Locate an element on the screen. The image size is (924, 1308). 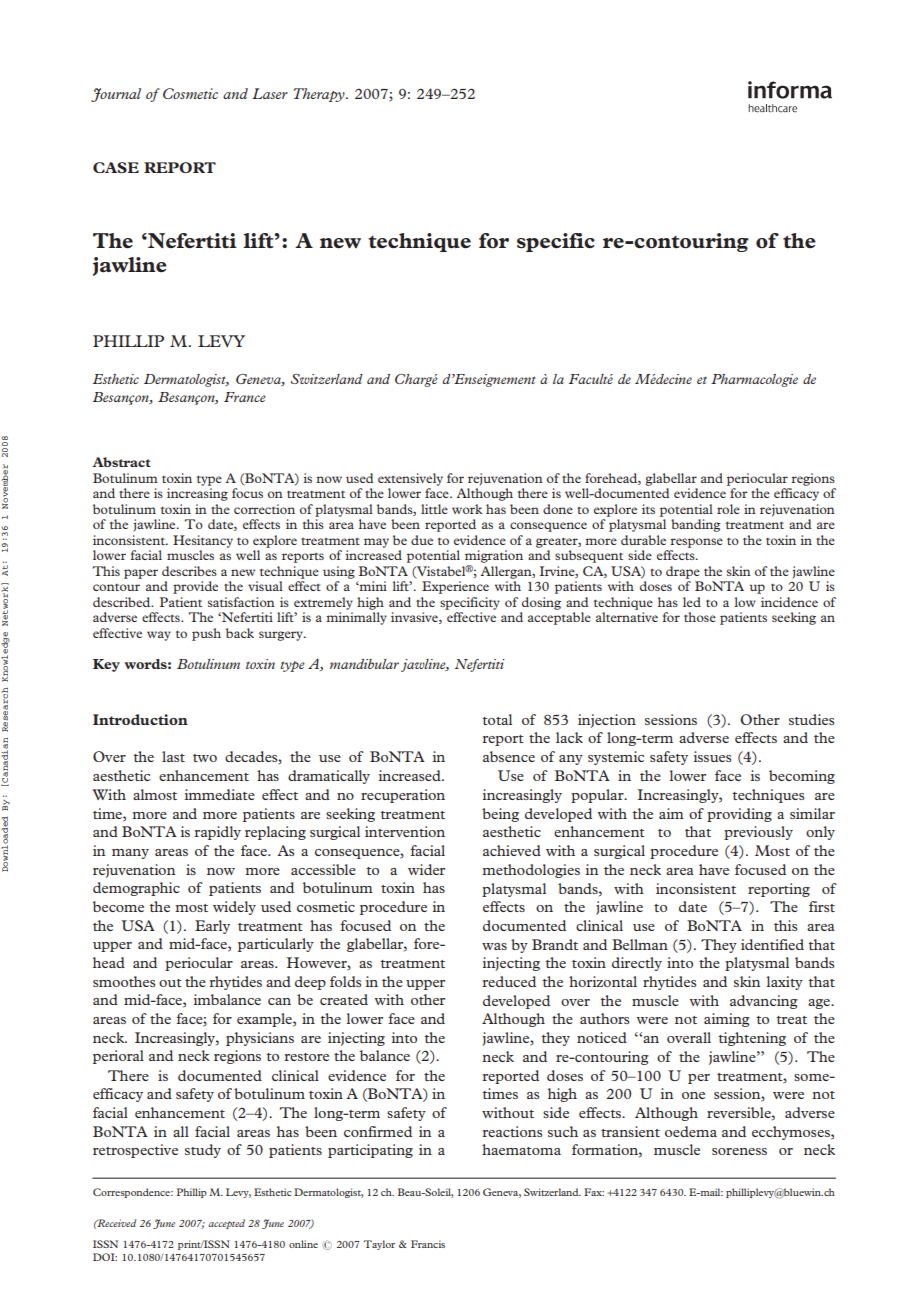
Francis is located at coordinates (428, 1244).
